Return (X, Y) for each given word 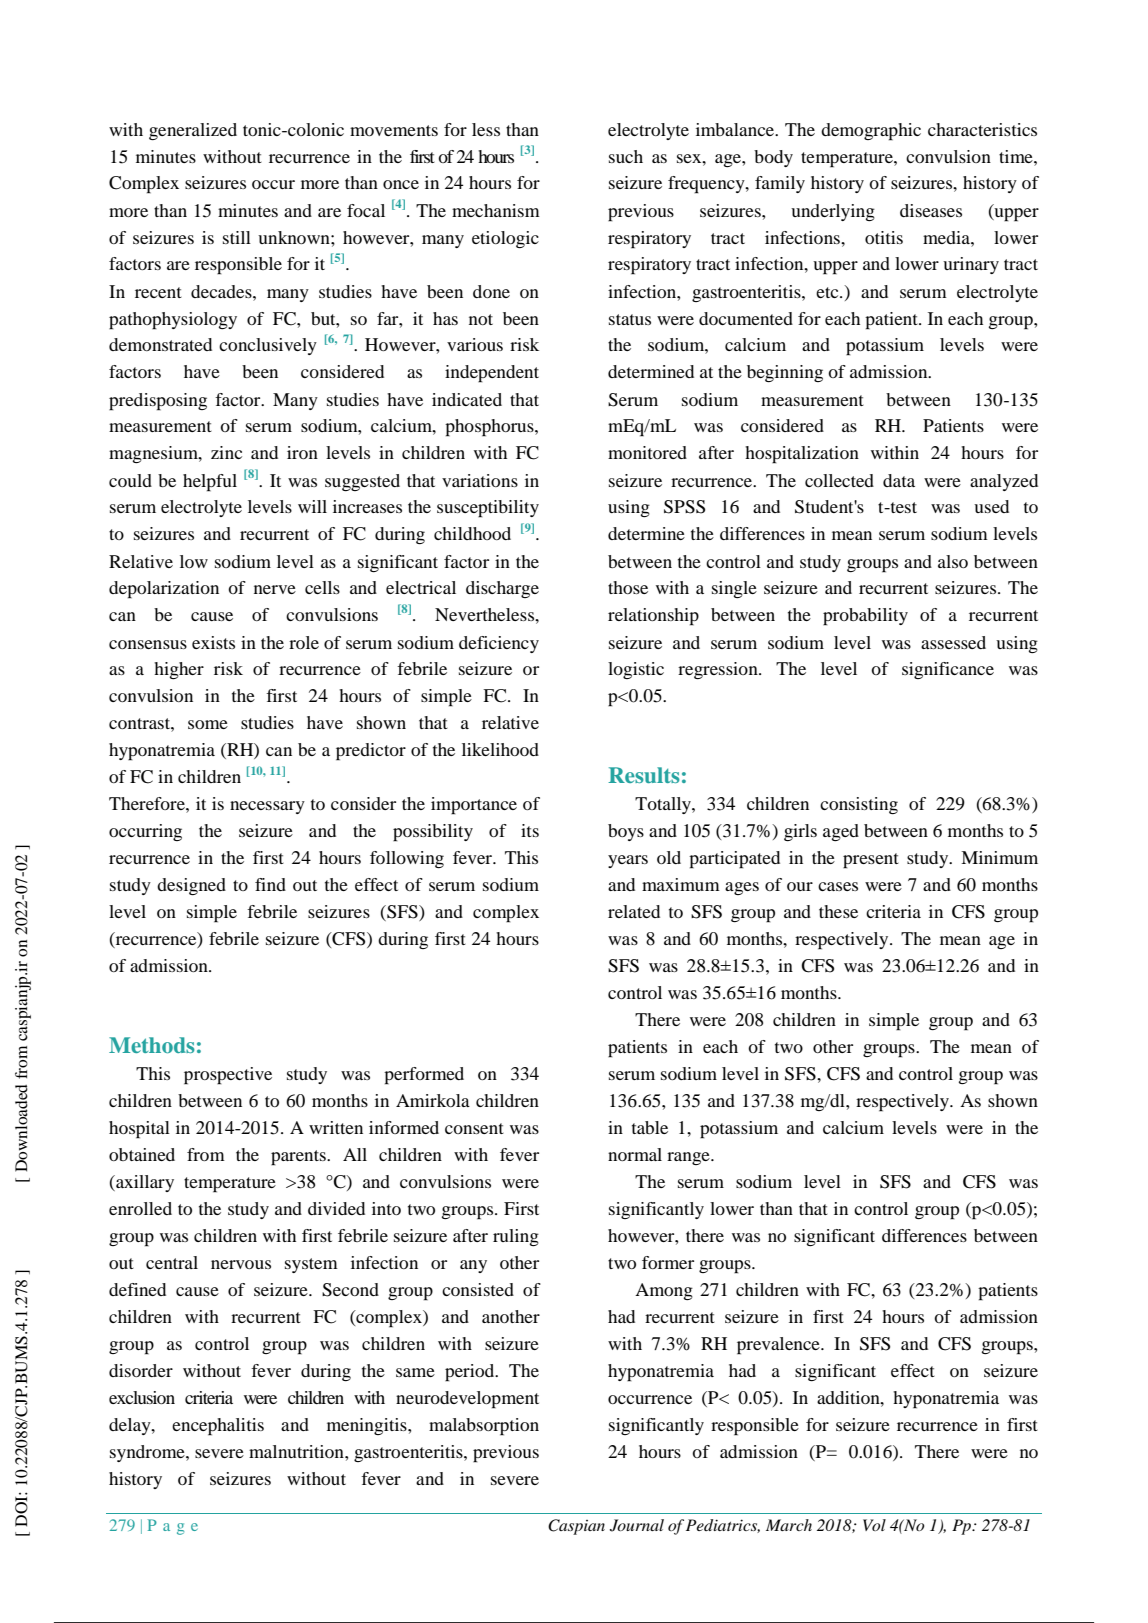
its (530, 830)
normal (635, 1154)
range (689, 1158)
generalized (193, 131)
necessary (267, 807)
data (899, 480)
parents (299, 1158)
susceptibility (488, 509)
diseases (931, 210)
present (871, 861)
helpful (210, 483)
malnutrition (297, 1451)
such (626, 156)
